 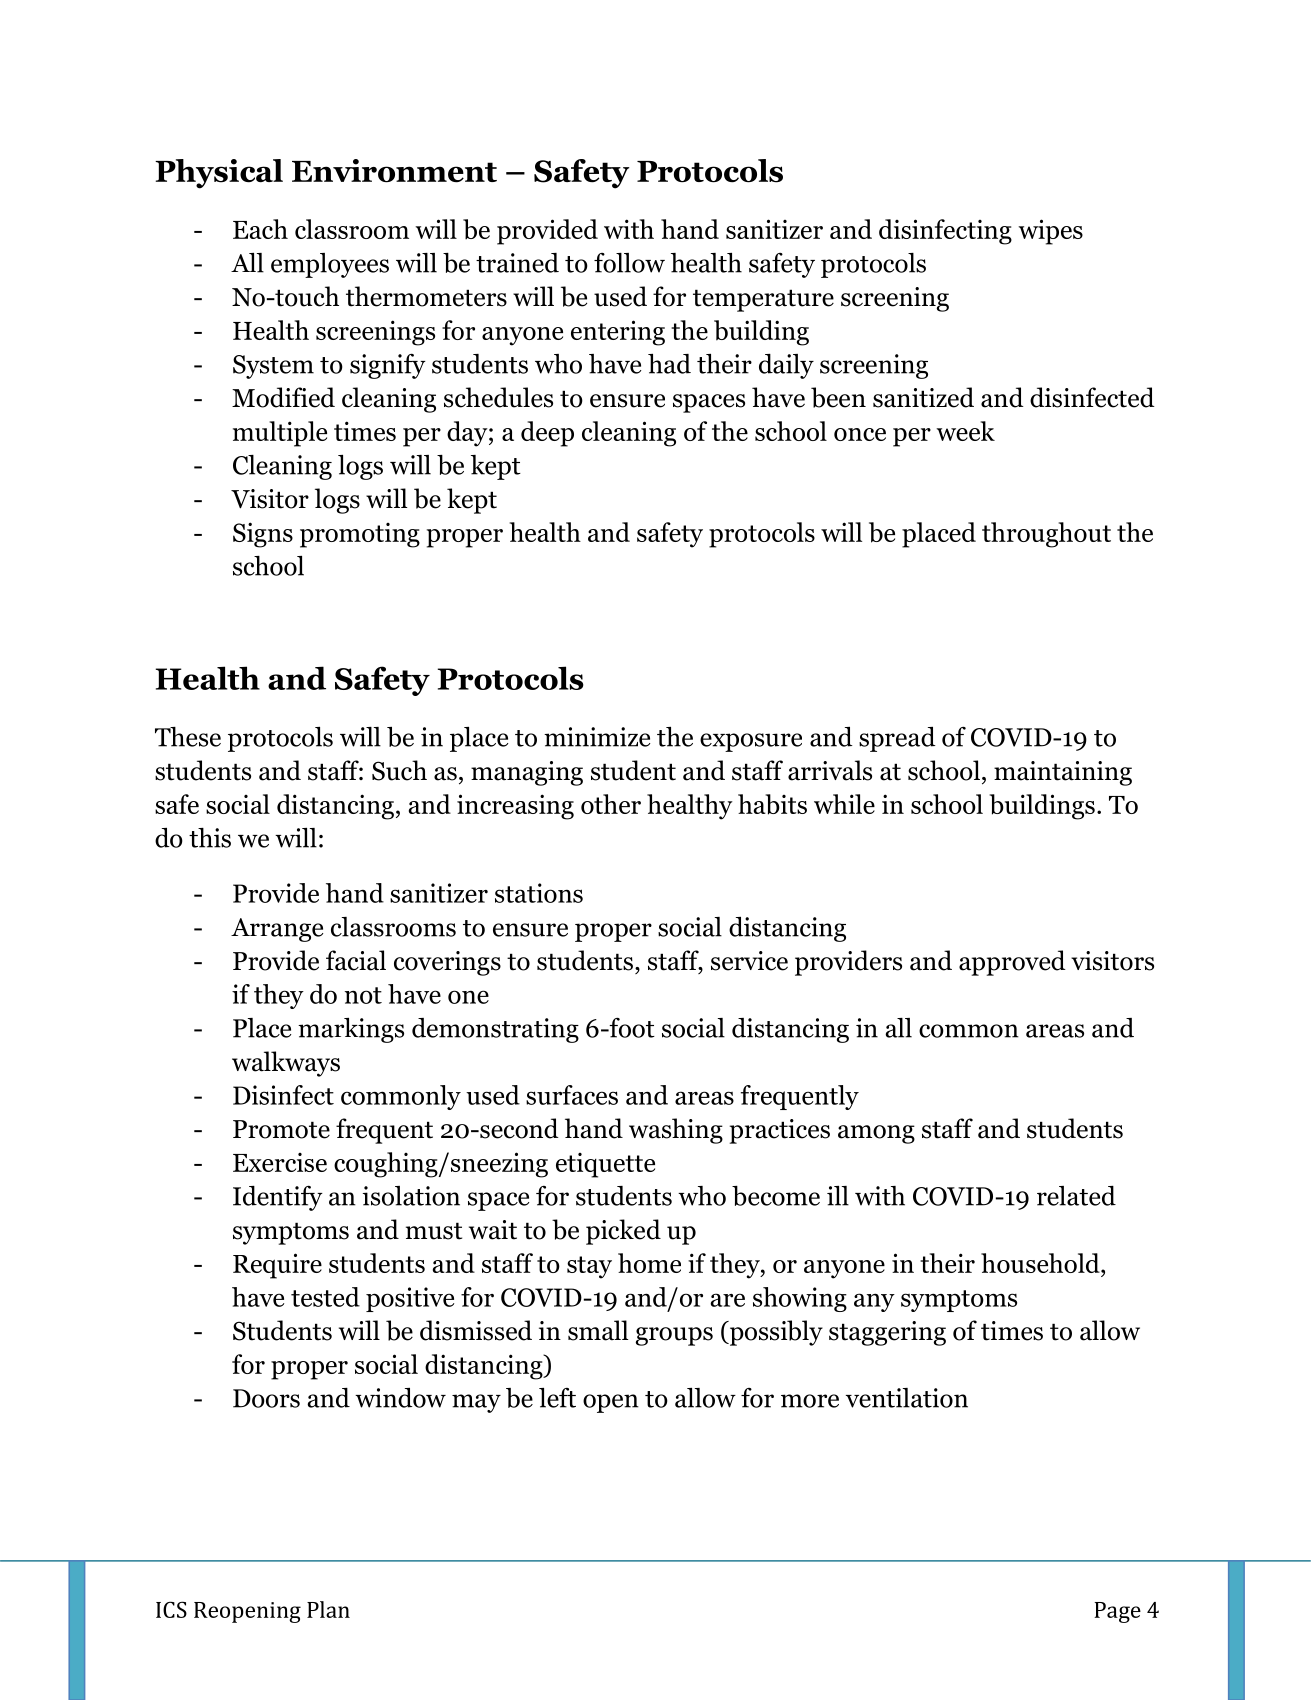 I want to click on stations, so click(x=539, y=893).
